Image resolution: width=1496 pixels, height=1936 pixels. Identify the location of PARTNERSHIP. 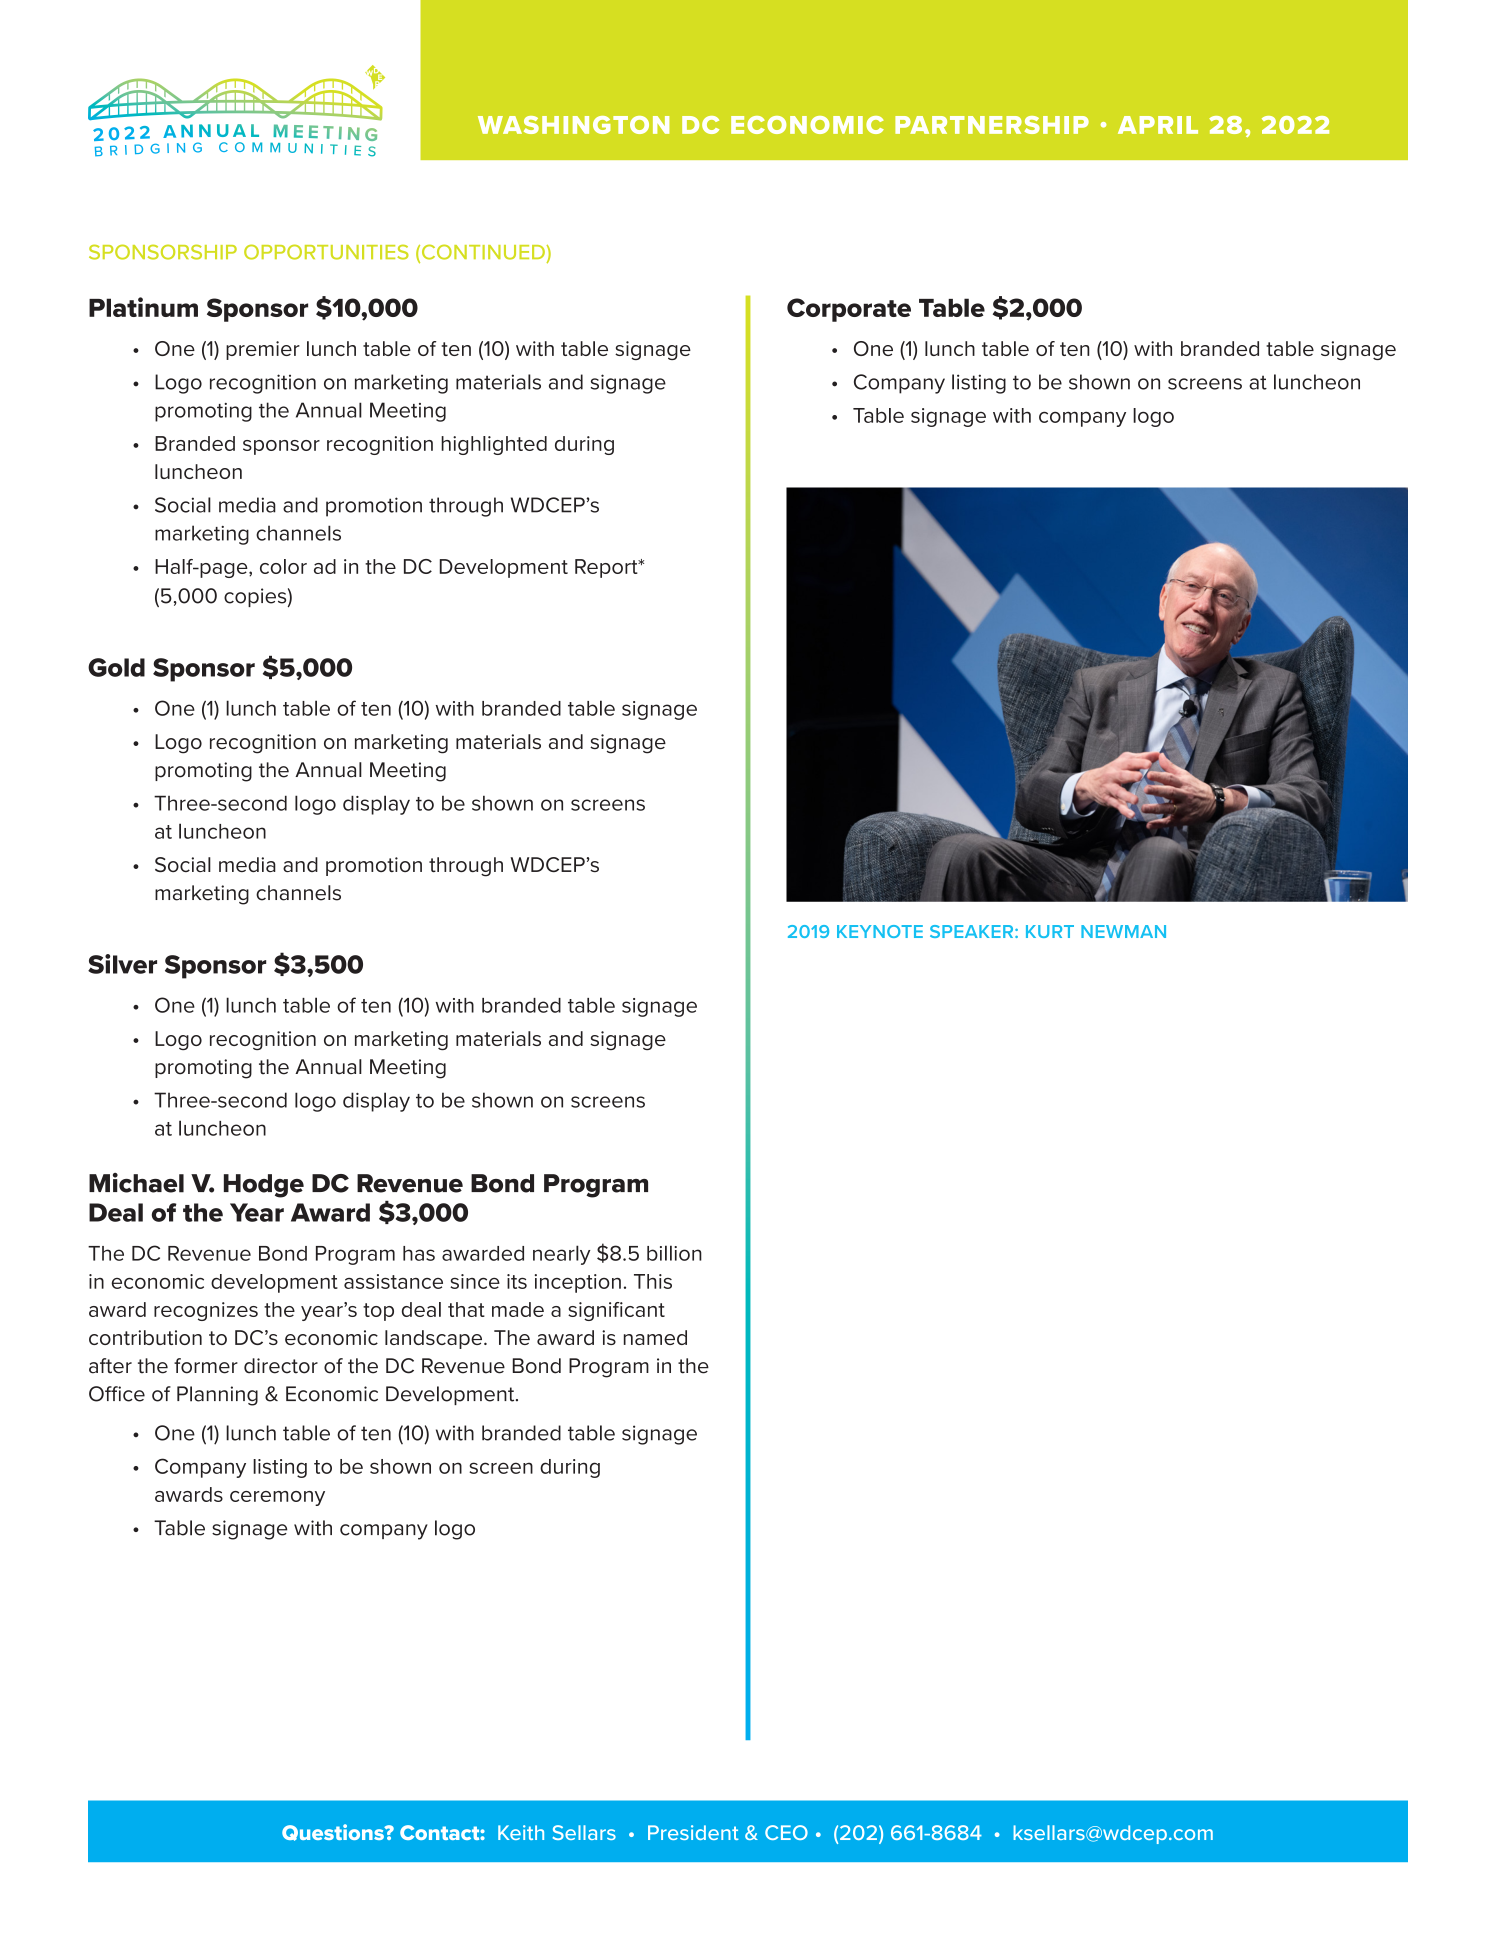
(992, 125).
